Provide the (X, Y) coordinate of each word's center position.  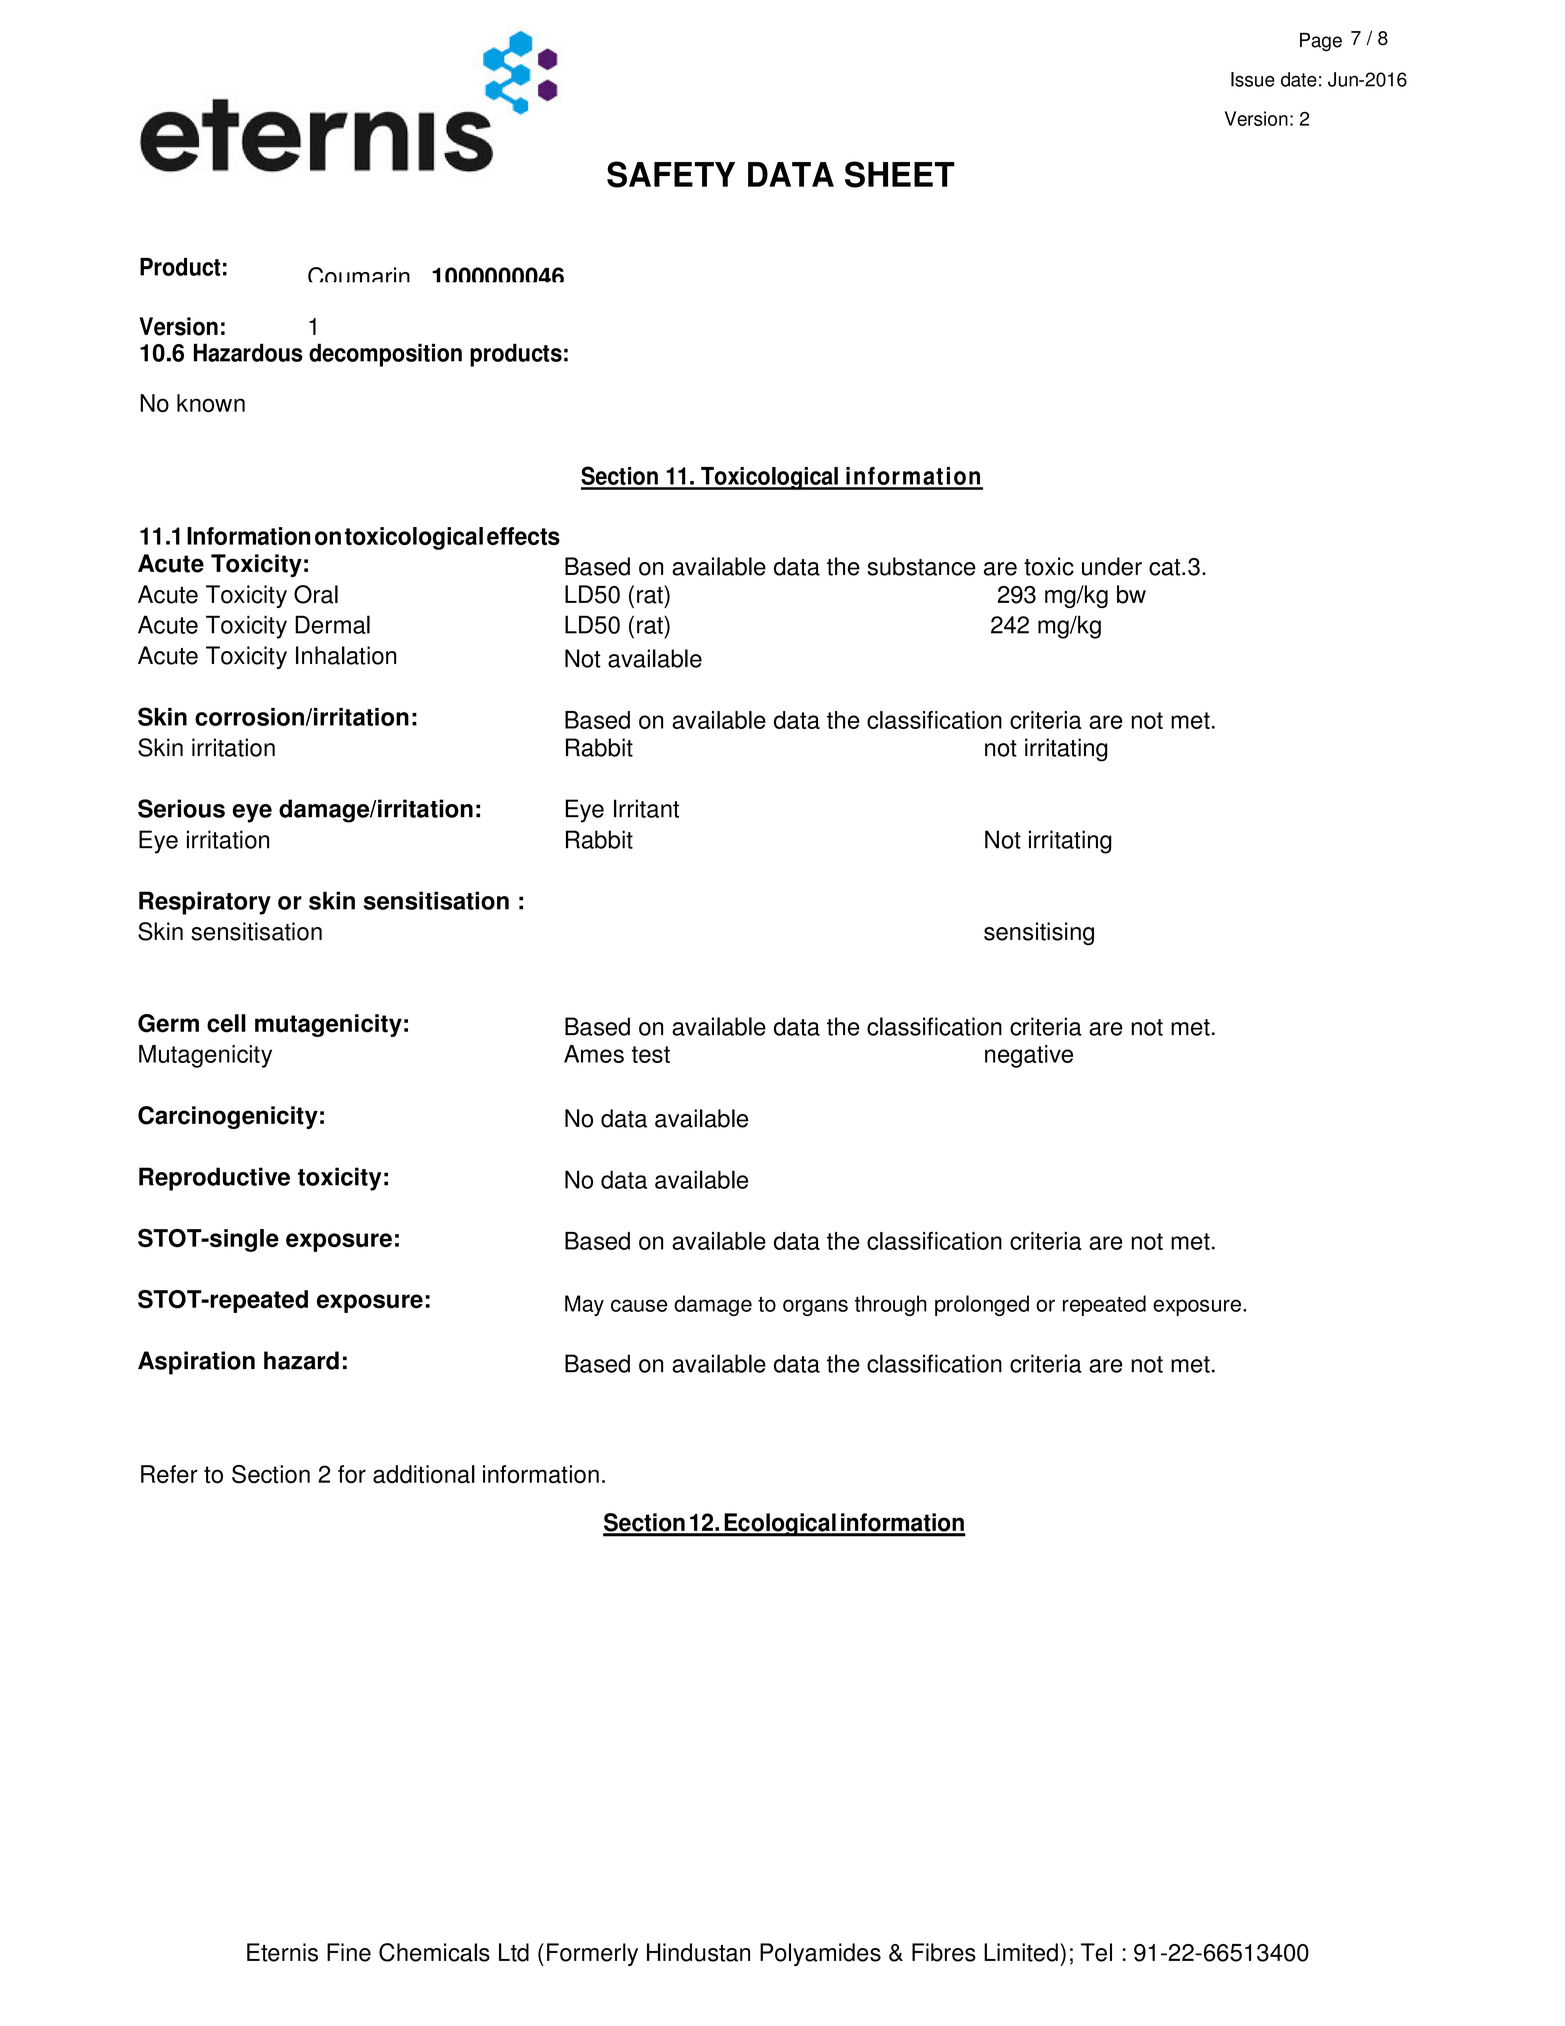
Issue (1253, 79)
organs (815, 1307)
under (1112, 566)
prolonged (982, 1305)
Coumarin (359, 275)
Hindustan (698, 1952)
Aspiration (196, 1363)
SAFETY (671, 174)
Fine (349, 1952)
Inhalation (346, 655)
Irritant (646, 808)
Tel (1096, 1952)
